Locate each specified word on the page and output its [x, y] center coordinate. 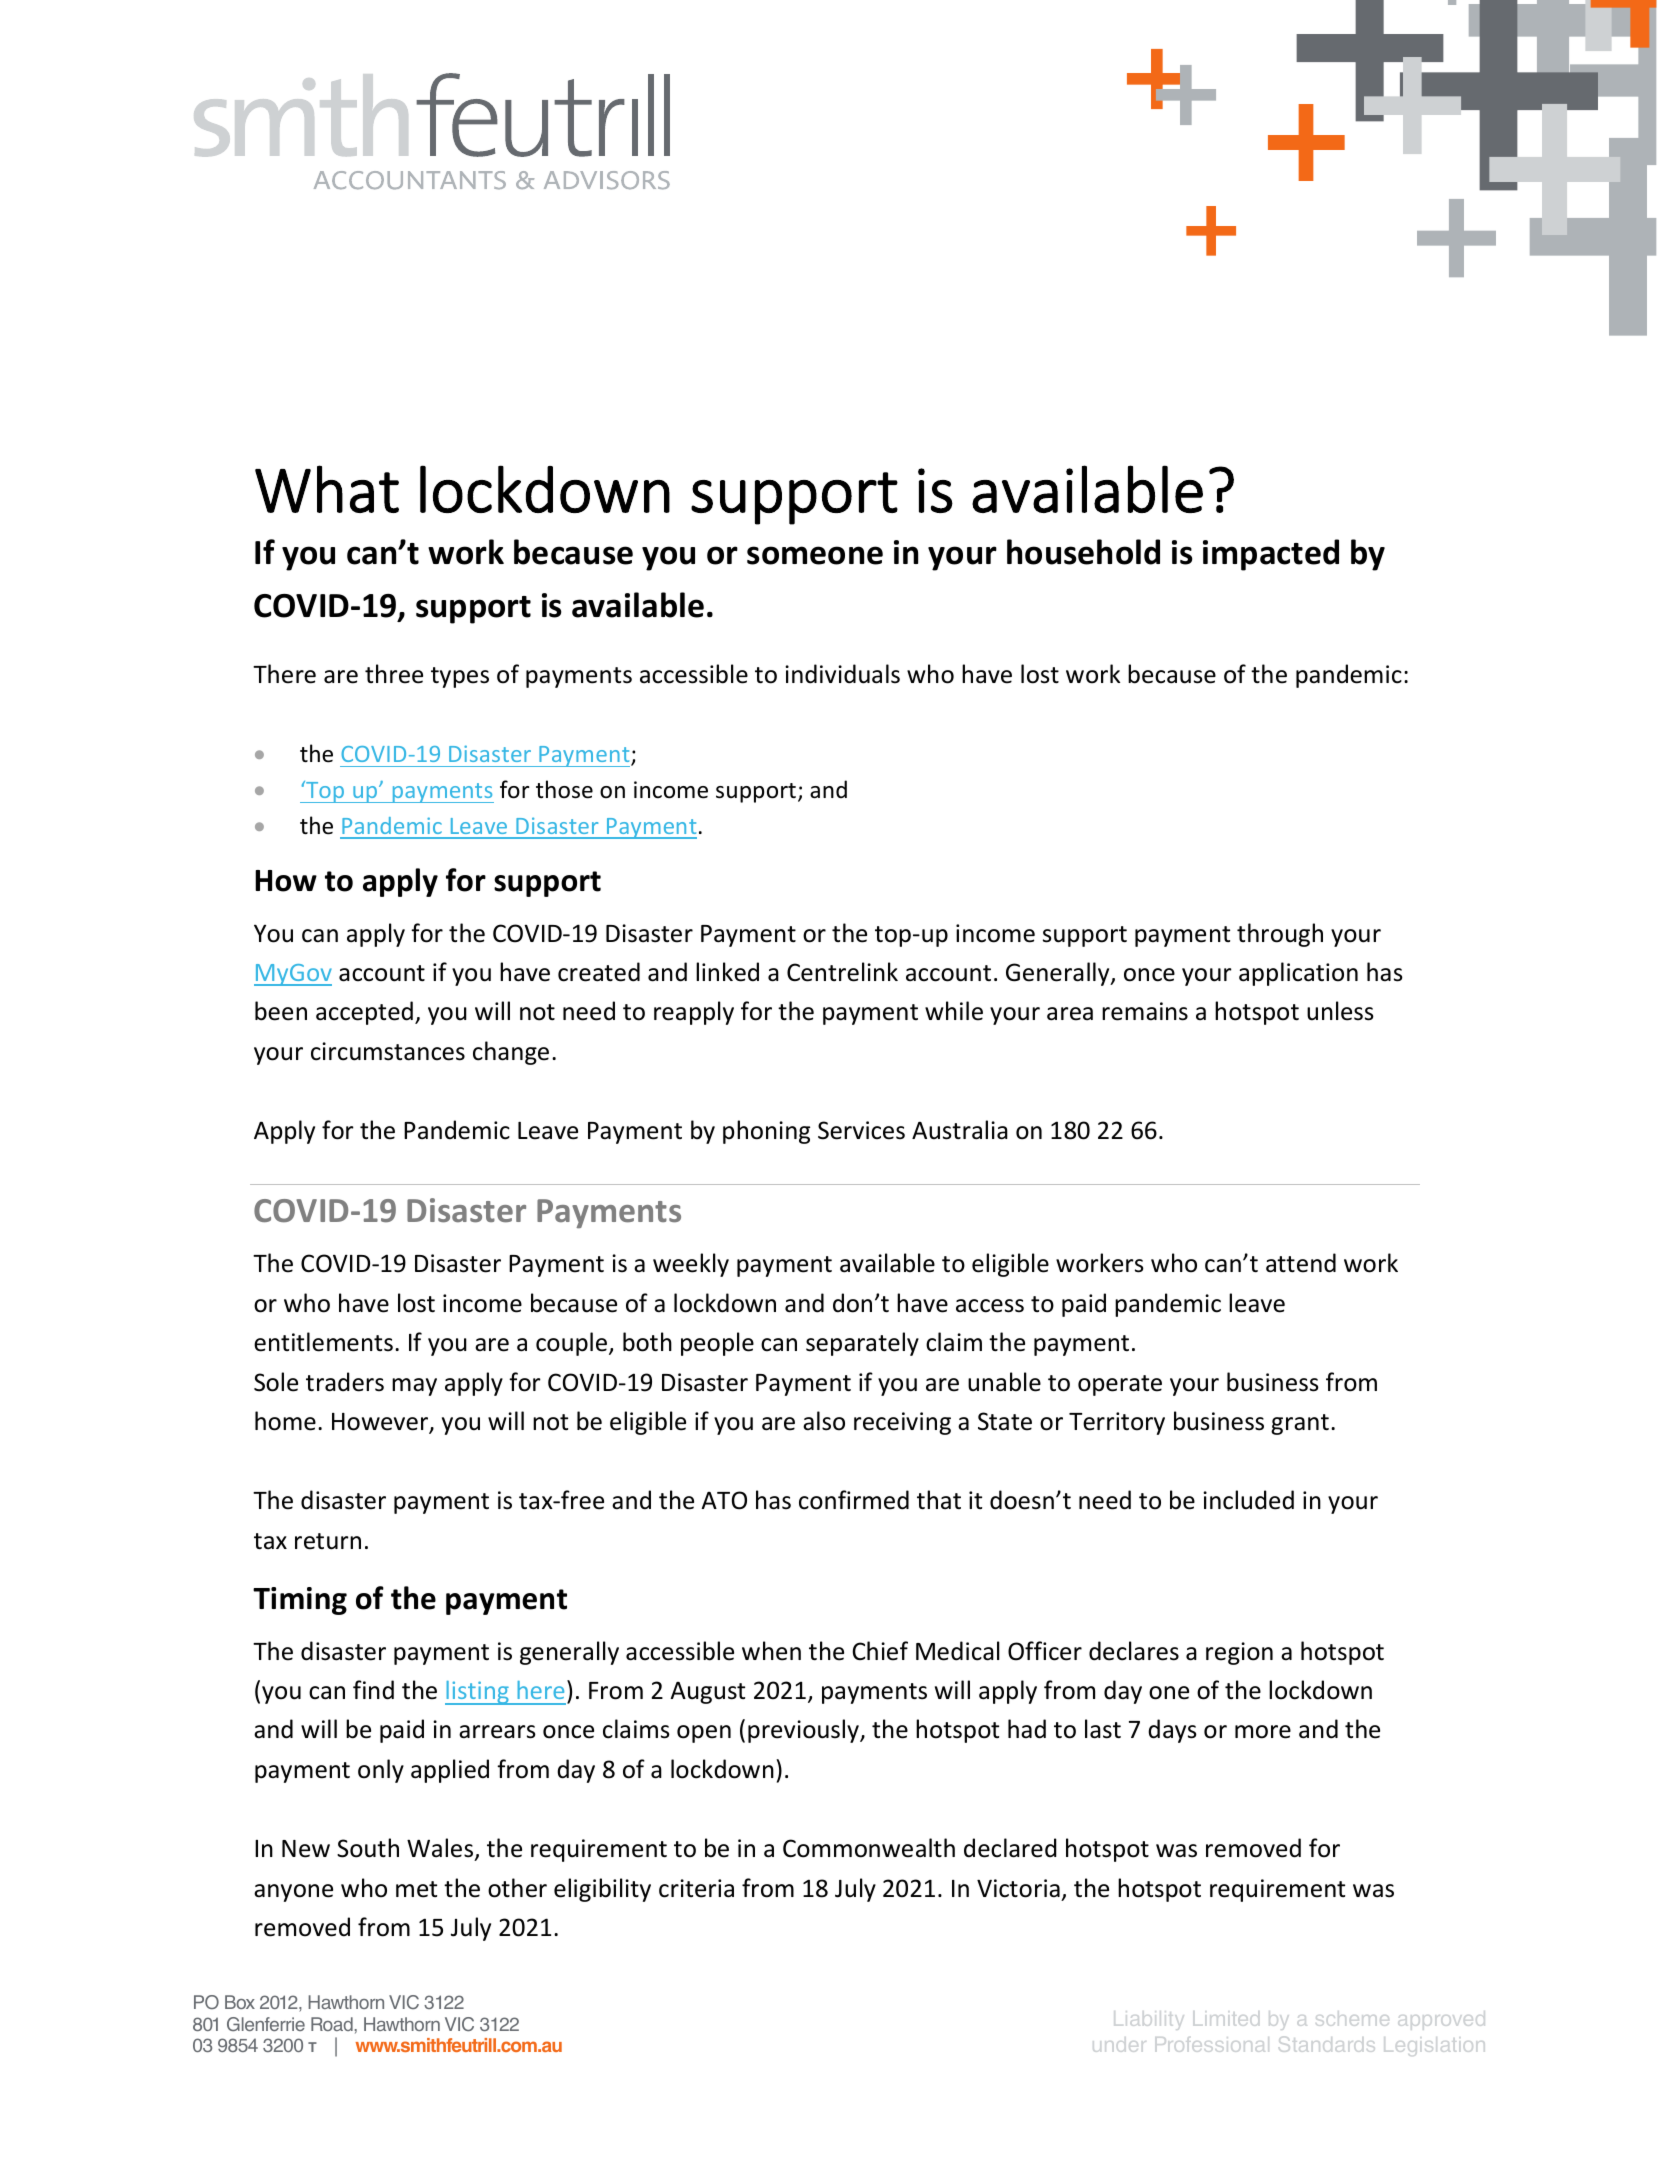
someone [815, 555]
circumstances [388, 1051]
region [1239, 1653]
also [824, 1421]
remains [1145, 1011]
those [564, 789]
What [327, 489]
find [373, 1690]
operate [1120, 1385]
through [1280, 935]
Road [332, 2024]
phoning [766, 1132]
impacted [1271, 555]
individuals [842, 674]
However [381, 1423]
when [771, 1651]
